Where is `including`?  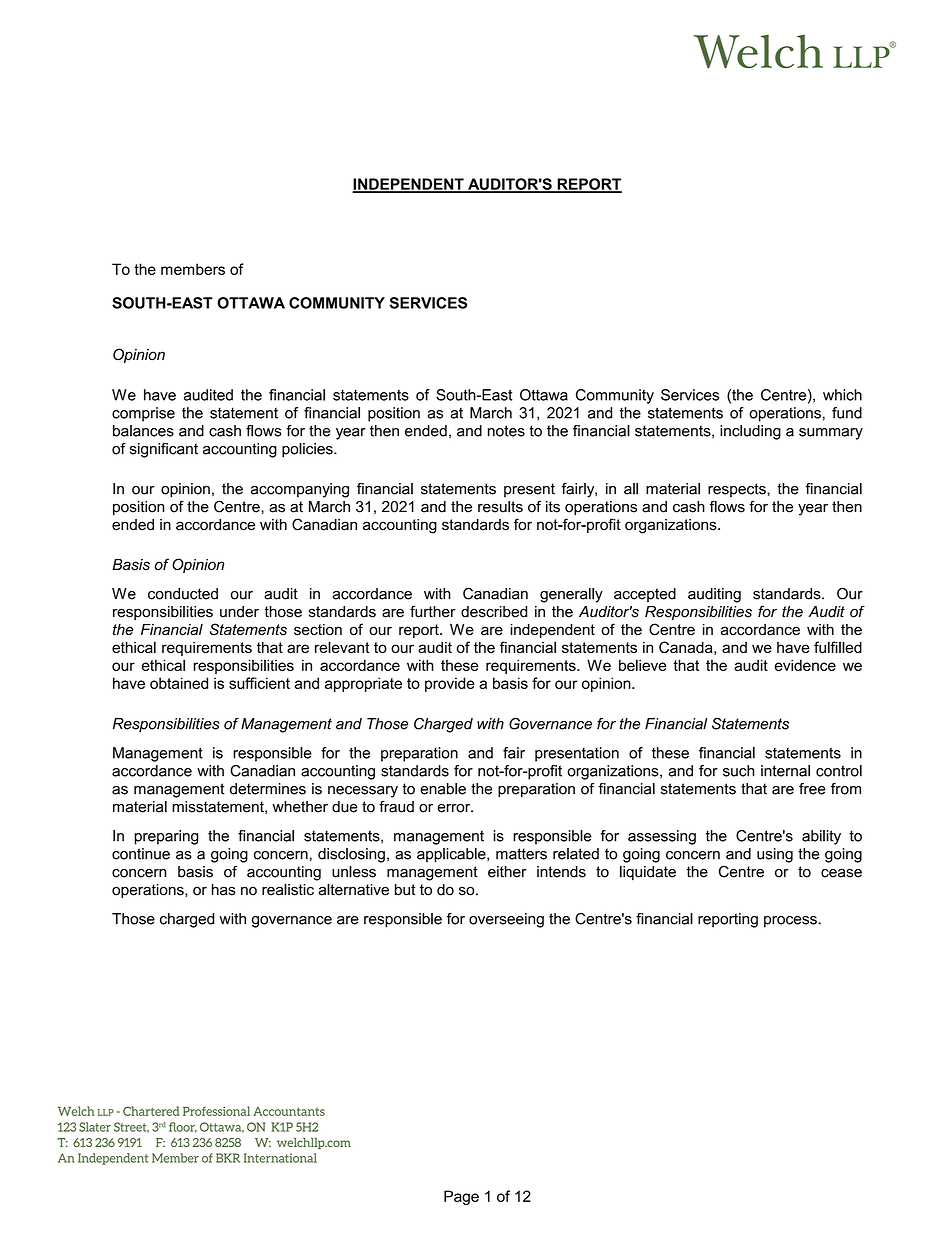
including is located at coordinates (750, 432).
